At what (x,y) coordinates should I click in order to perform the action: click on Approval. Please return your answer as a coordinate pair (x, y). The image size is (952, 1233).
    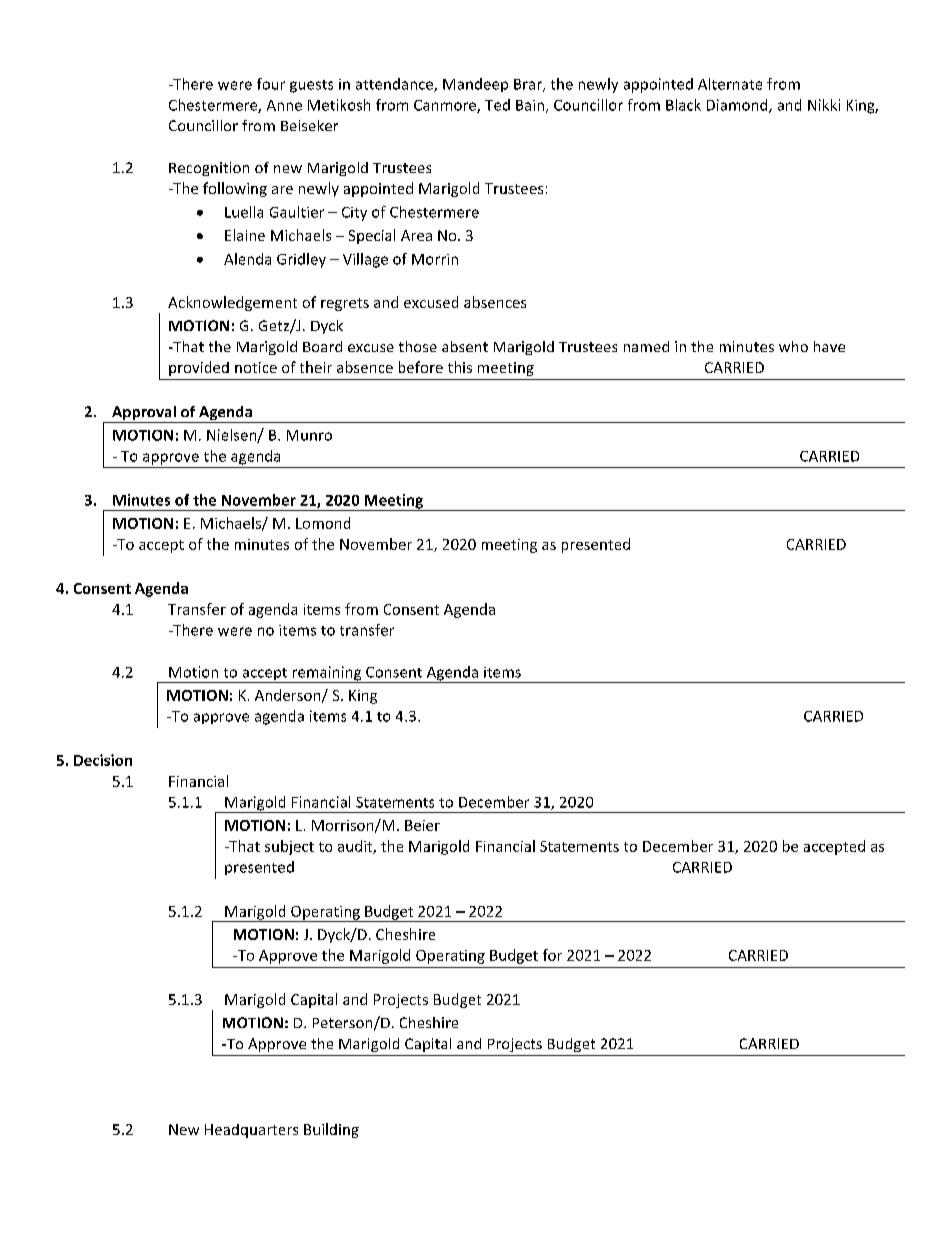
    Looking at the image, I should click on (144, 414).
